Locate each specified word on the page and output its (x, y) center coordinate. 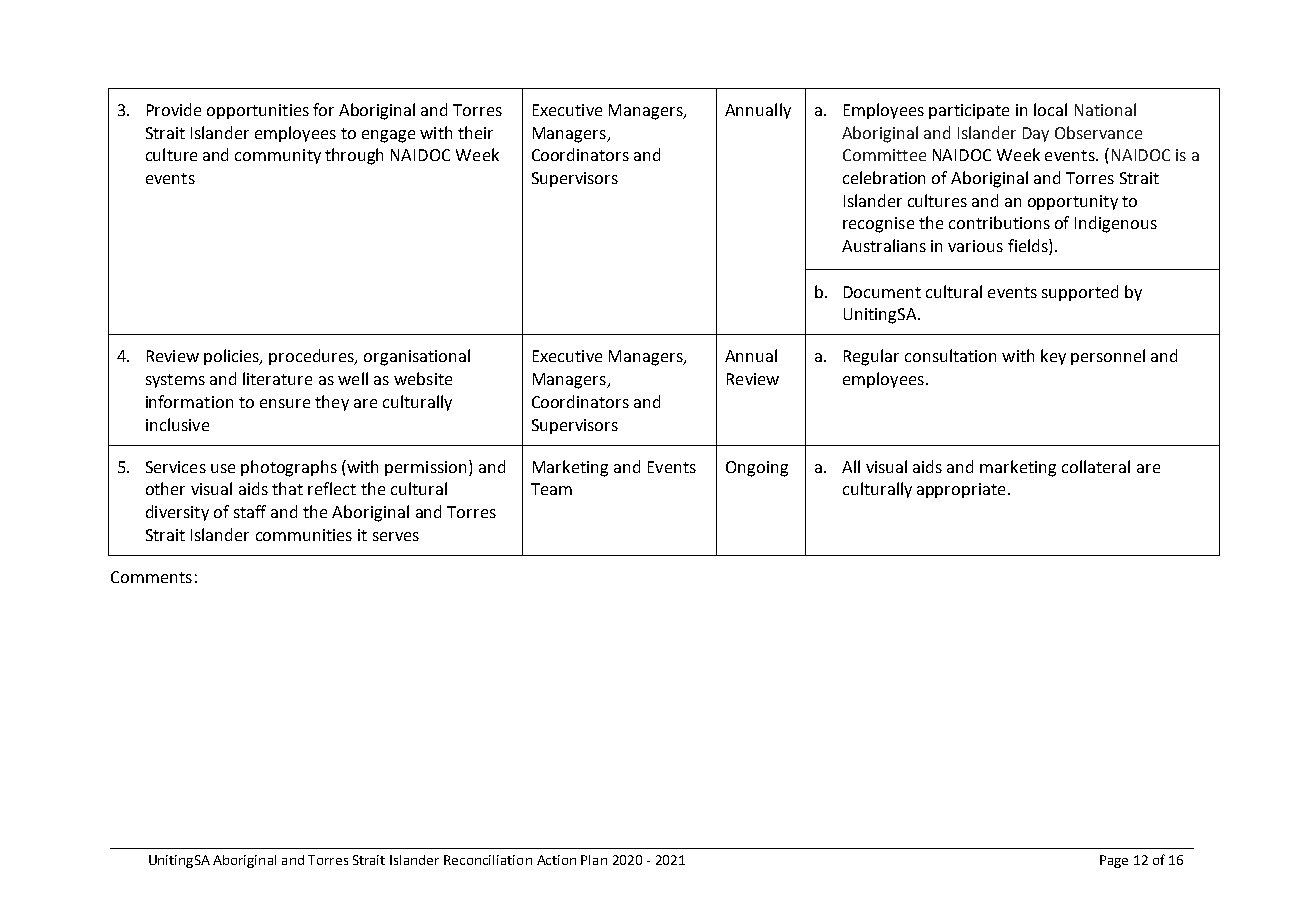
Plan (594, 860)
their (475, 132)
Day (1036, 134)
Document (882, 292)
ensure (285, 403)
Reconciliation (488, 860)
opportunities (258, 111)
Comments (151, 577)
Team (551, 489)
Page (1114, 861)
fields (1029, 247)
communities (304, 535)
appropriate (961, 490)
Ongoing (757, 469)
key (1053, 357)
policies (233, 357)
